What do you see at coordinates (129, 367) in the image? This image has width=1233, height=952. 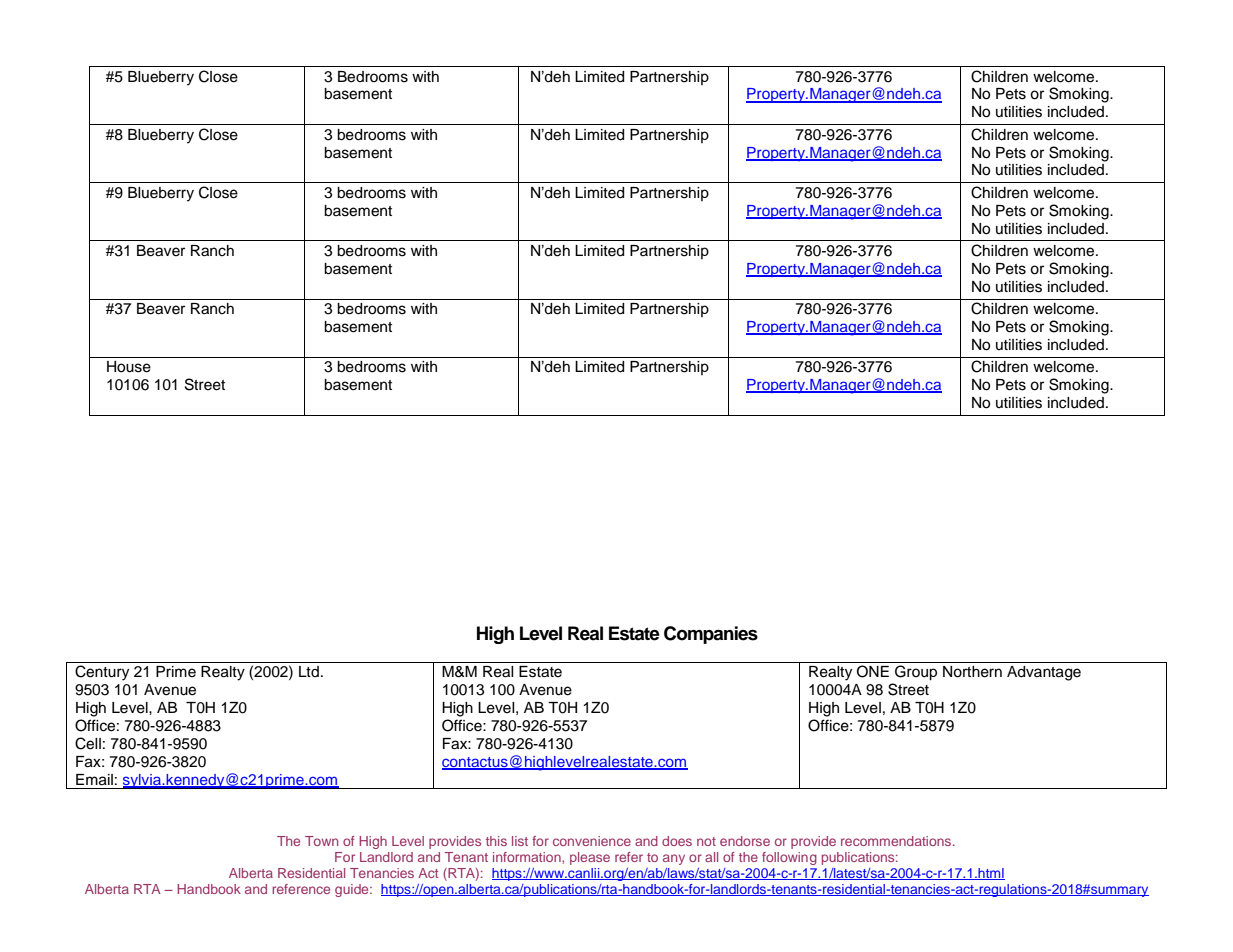 I see `House` at bounding box center [129, 367].
